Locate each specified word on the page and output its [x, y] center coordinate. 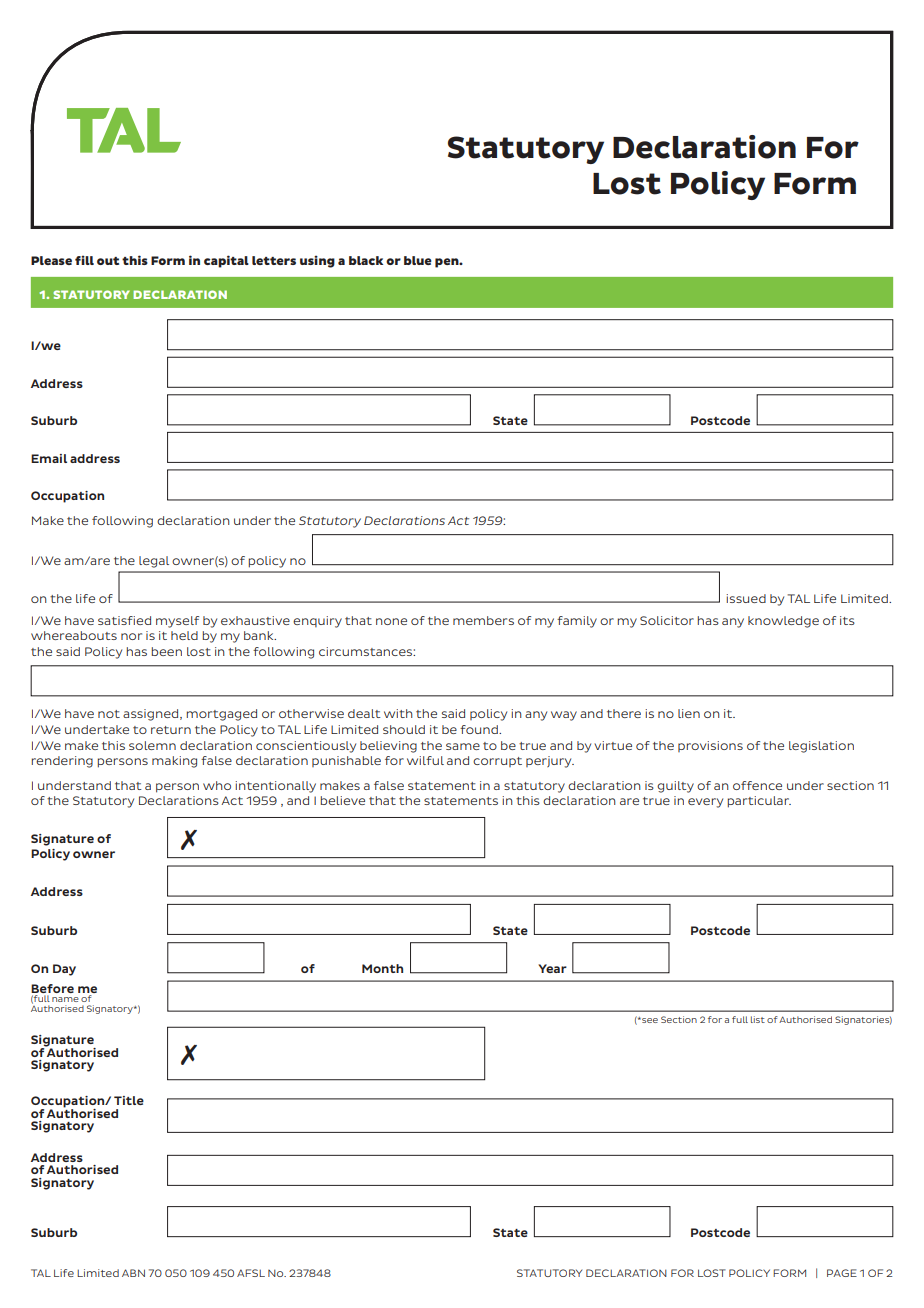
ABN [133, 1273]
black [366, 260]
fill [84, 260]
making [174, 762]
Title [129, 1100]
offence [757, 785]
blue [418, 260]
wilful [425, 760]
